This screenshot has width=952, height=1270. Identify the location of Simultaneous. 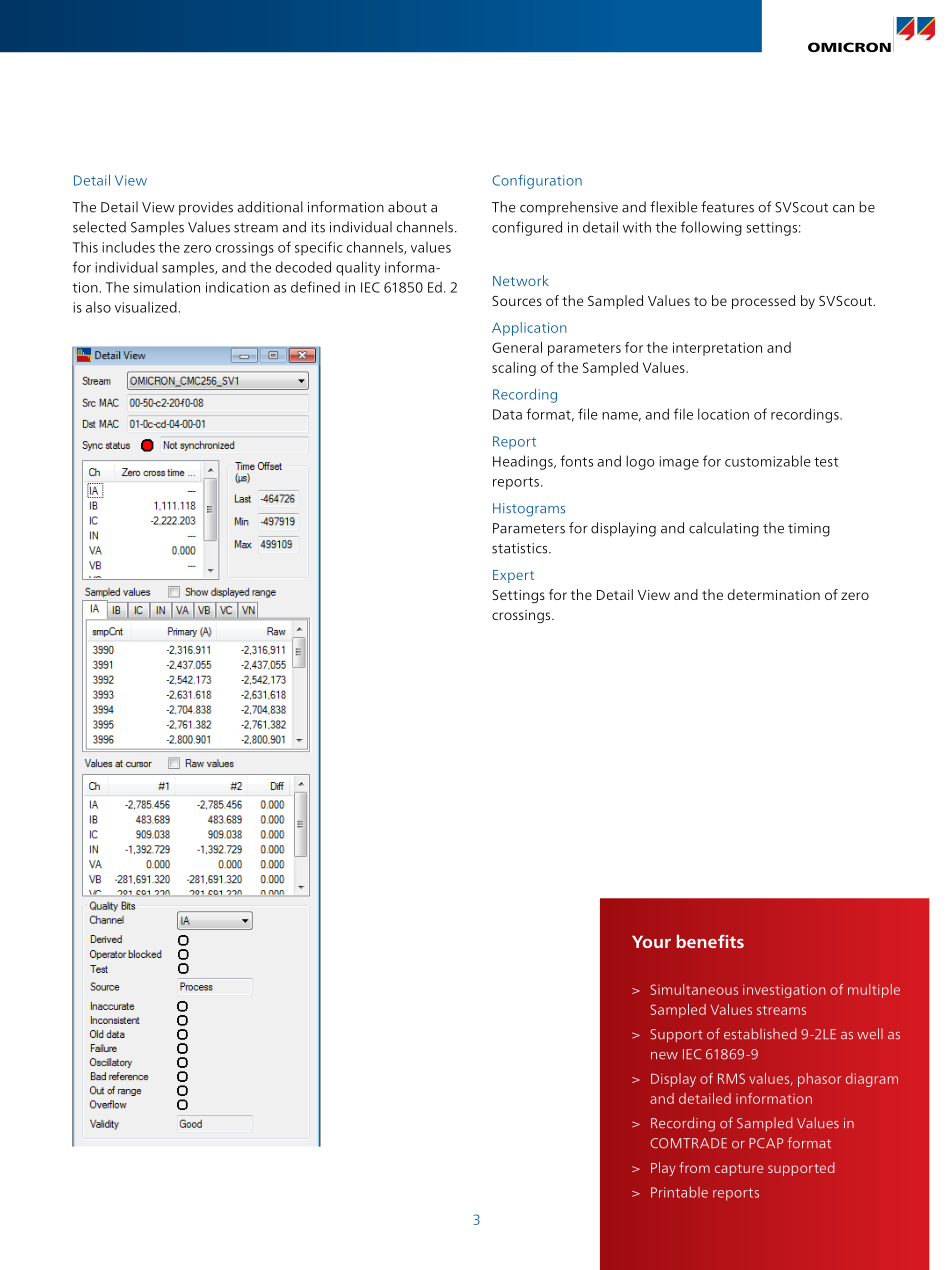
(694, 989).
